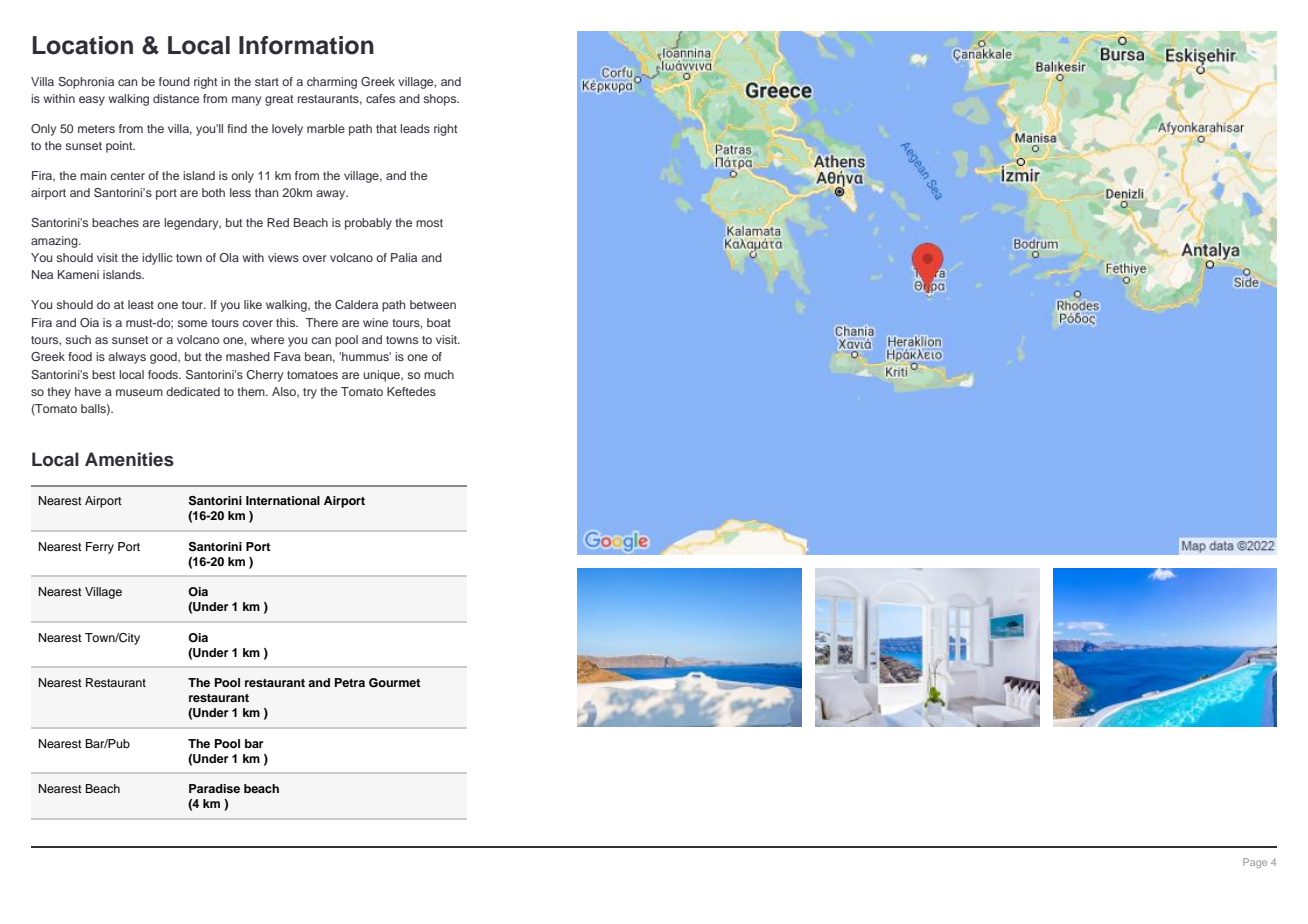 The height and width of the document is (924, 1308). I want to click on Petra, so click(350, 682).
